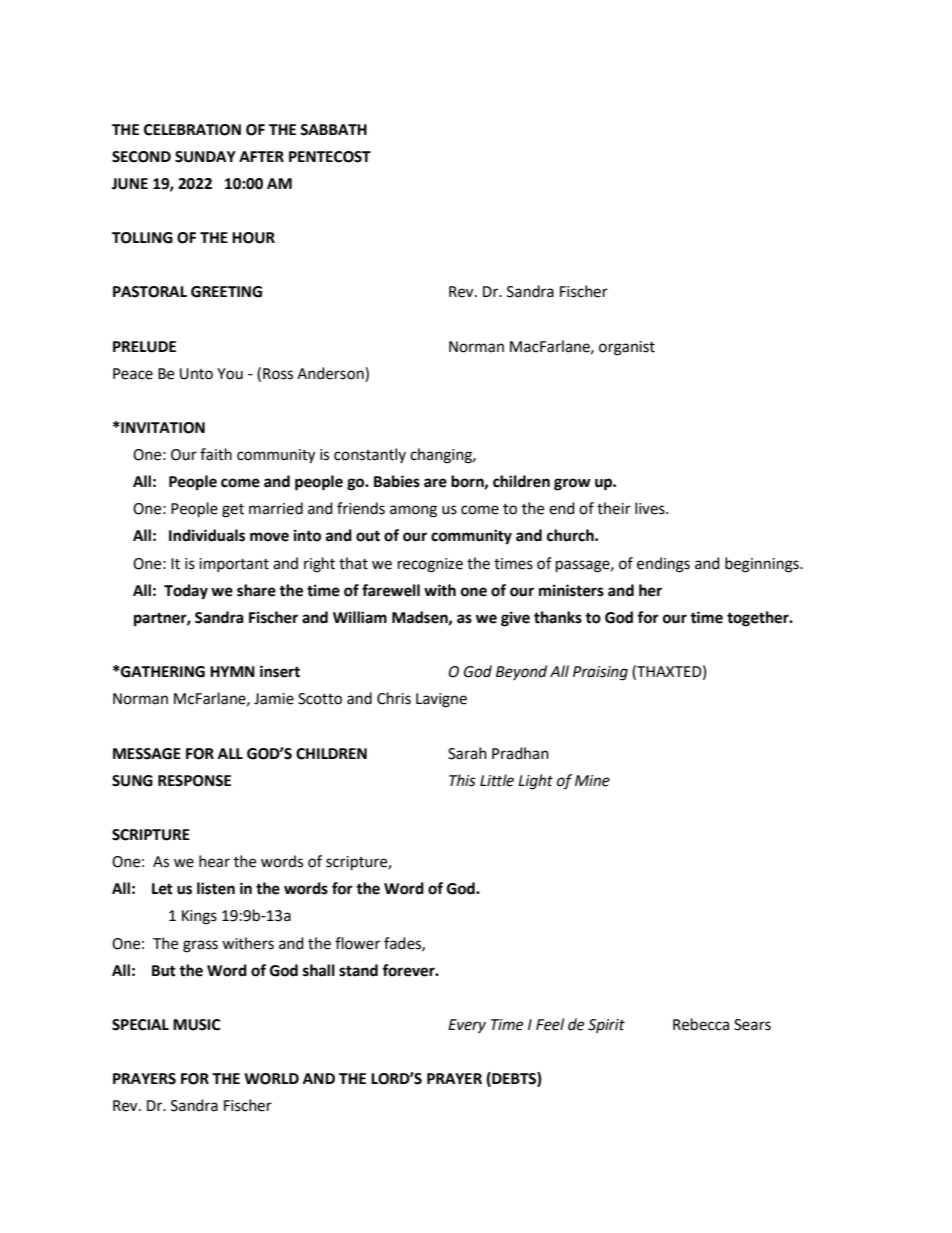 The image size is (952, 1233). Describe the element at coordinates (196, 1025) in the screenshot. I see `MUSIC` at that location.
